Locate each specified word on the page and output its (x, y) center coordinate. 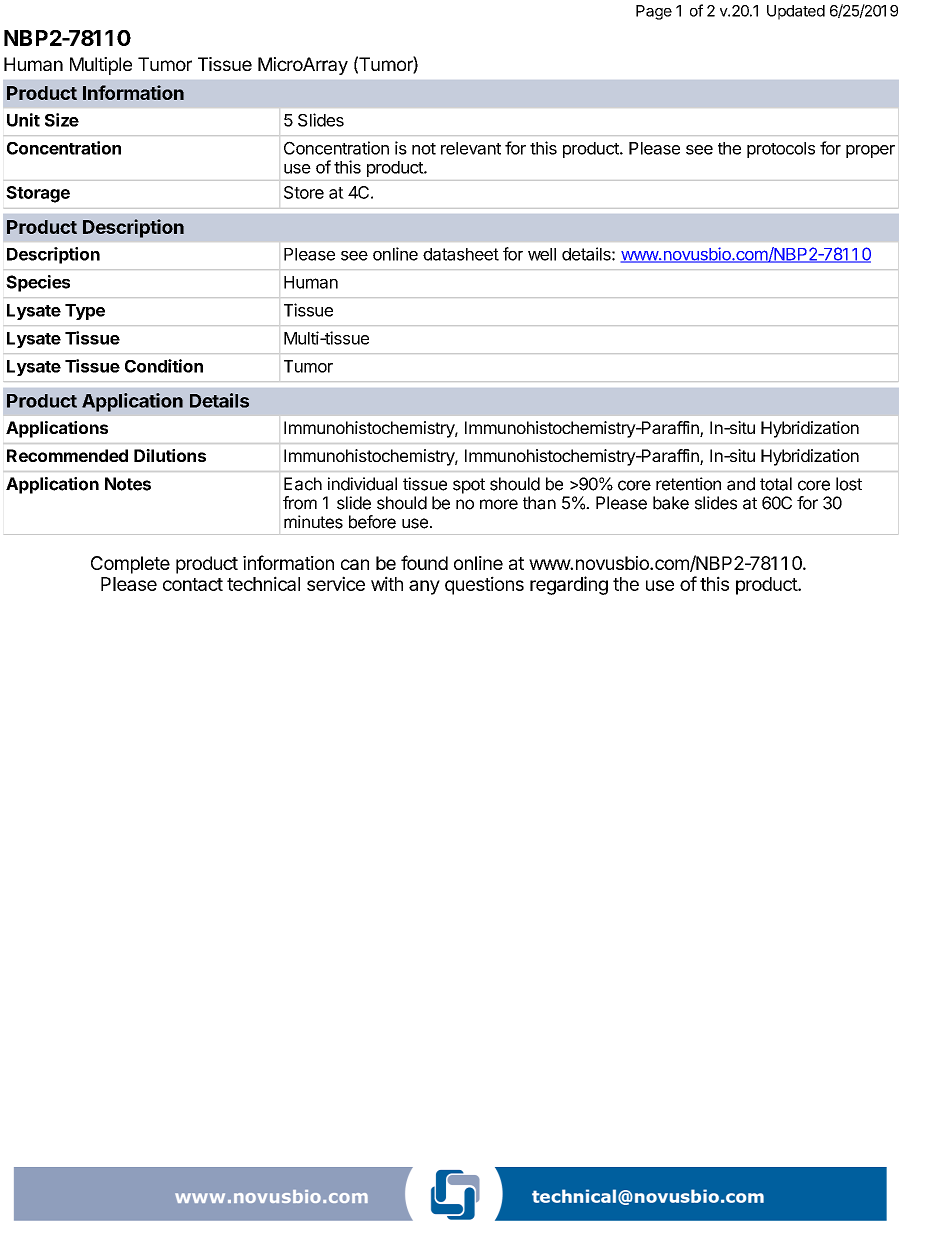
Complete (130, 565)
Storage (38, 194)
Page (654, 12)
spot (469, 486)
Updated (796, 12)
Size (62, 120)
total (776, 484)
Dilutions (170, 455)
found (424, 562)
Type (85, 312)
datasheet (461, 254)
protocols (781, 150)
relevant (471, 148)
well (542, 254)
